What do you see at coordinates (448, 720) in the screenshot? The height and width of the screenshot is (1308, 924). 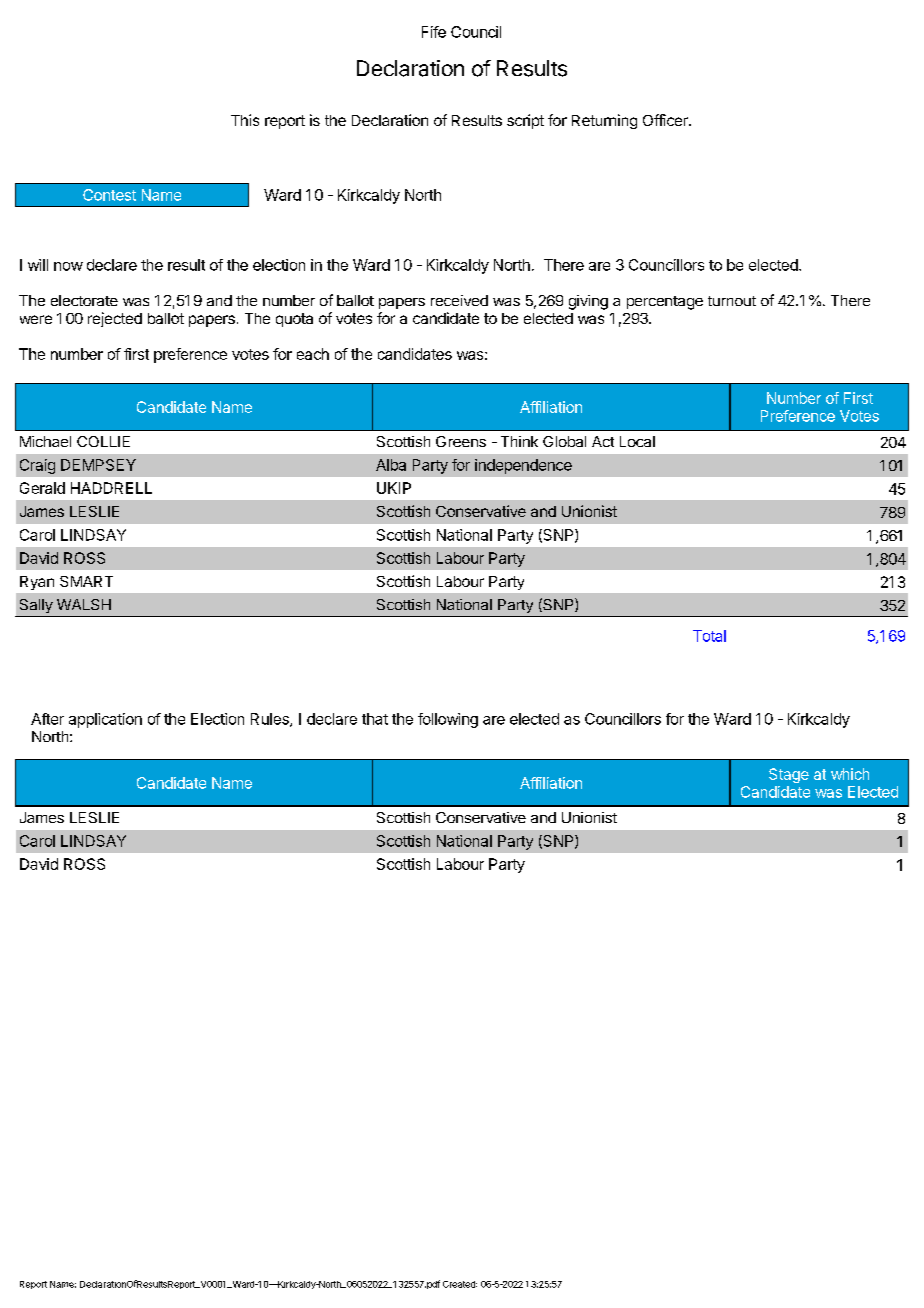 I see `following` at bounding box center [448, 720].
